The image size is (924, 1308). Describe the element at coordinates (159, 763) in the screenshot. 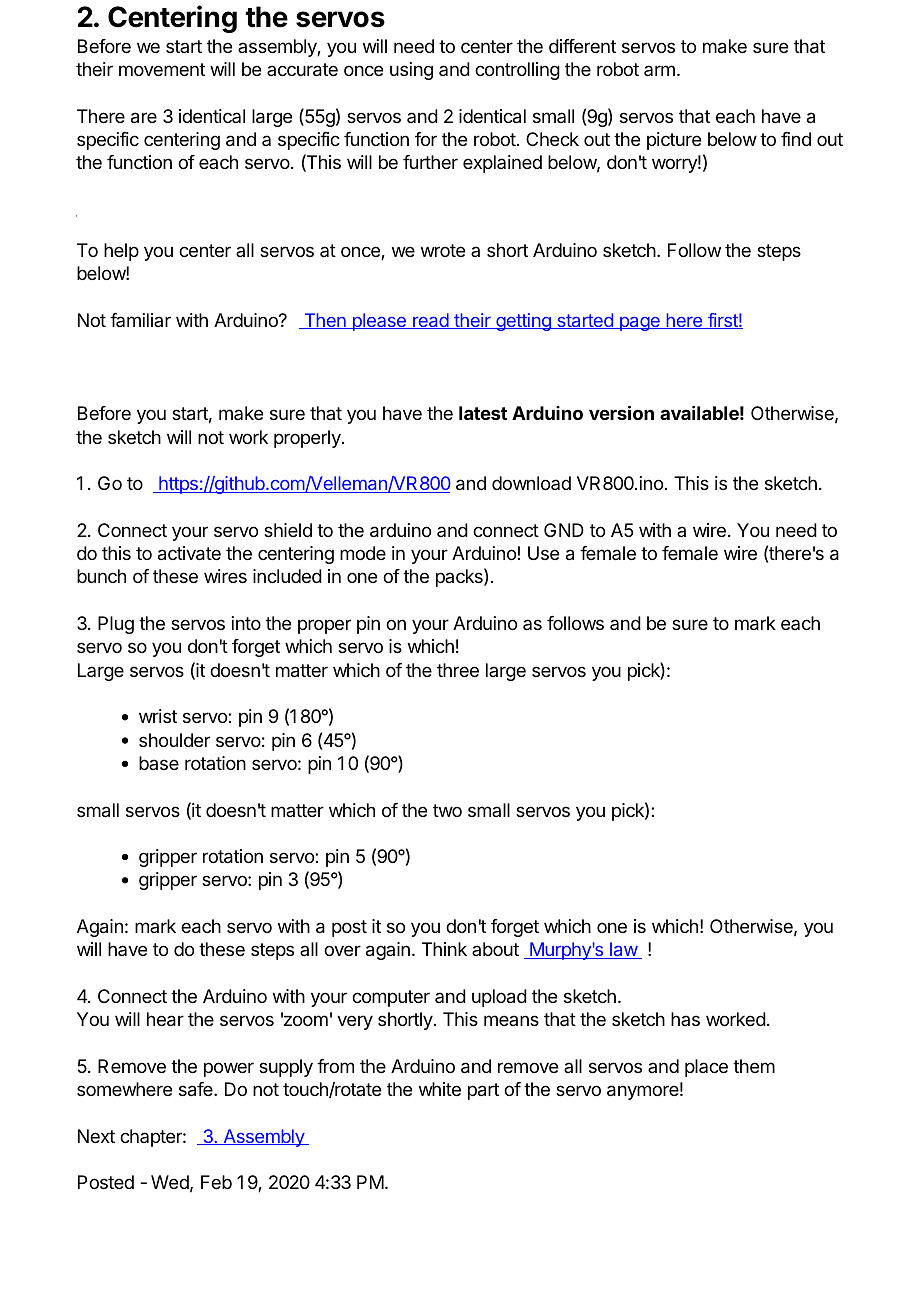

I see `base` at that location.
